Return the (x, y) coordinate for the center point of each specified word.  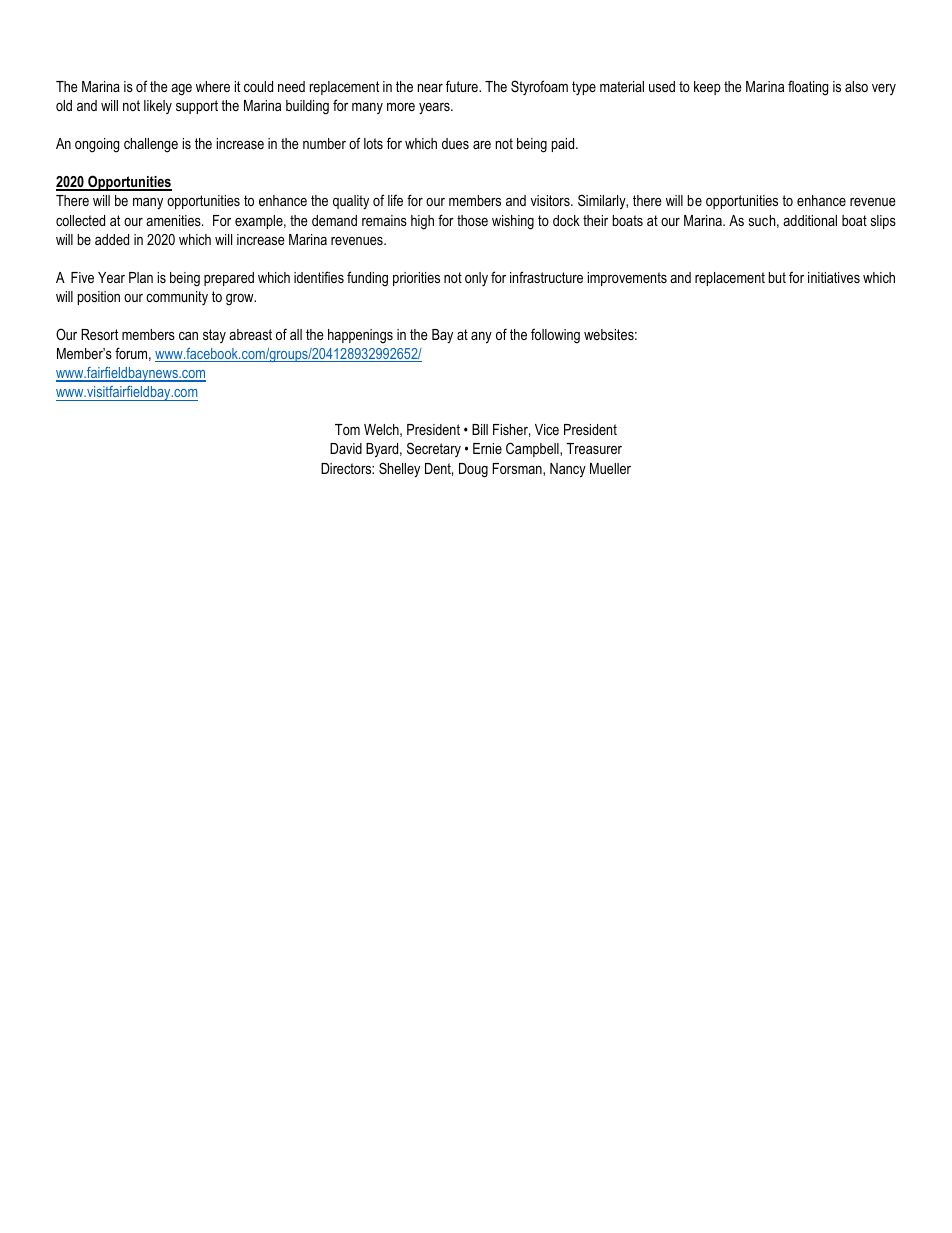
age (181, 90)
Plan (141, 277)
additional (810, 220)
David (346, 448)
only (476, 279)
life (395, 200)
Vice (547, 429)
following (555, 336)
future (463, 86)
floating (808, 88)
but (777, 277)
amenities (174, 220)
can (188, 336)
